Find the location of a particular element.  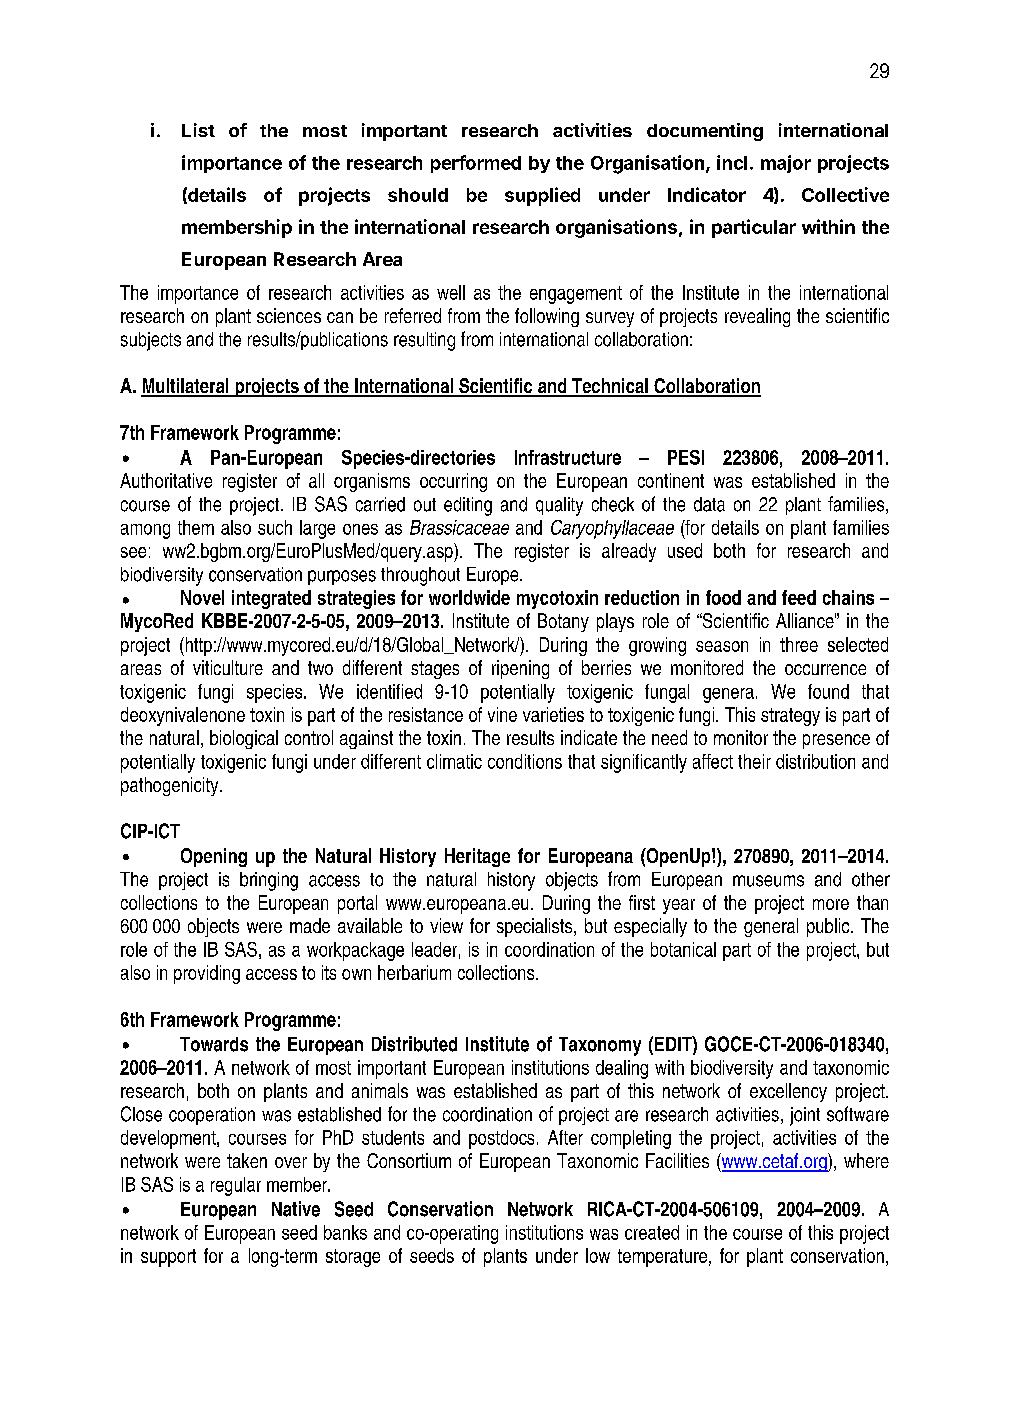

more is located at coordinates (831, 904).
